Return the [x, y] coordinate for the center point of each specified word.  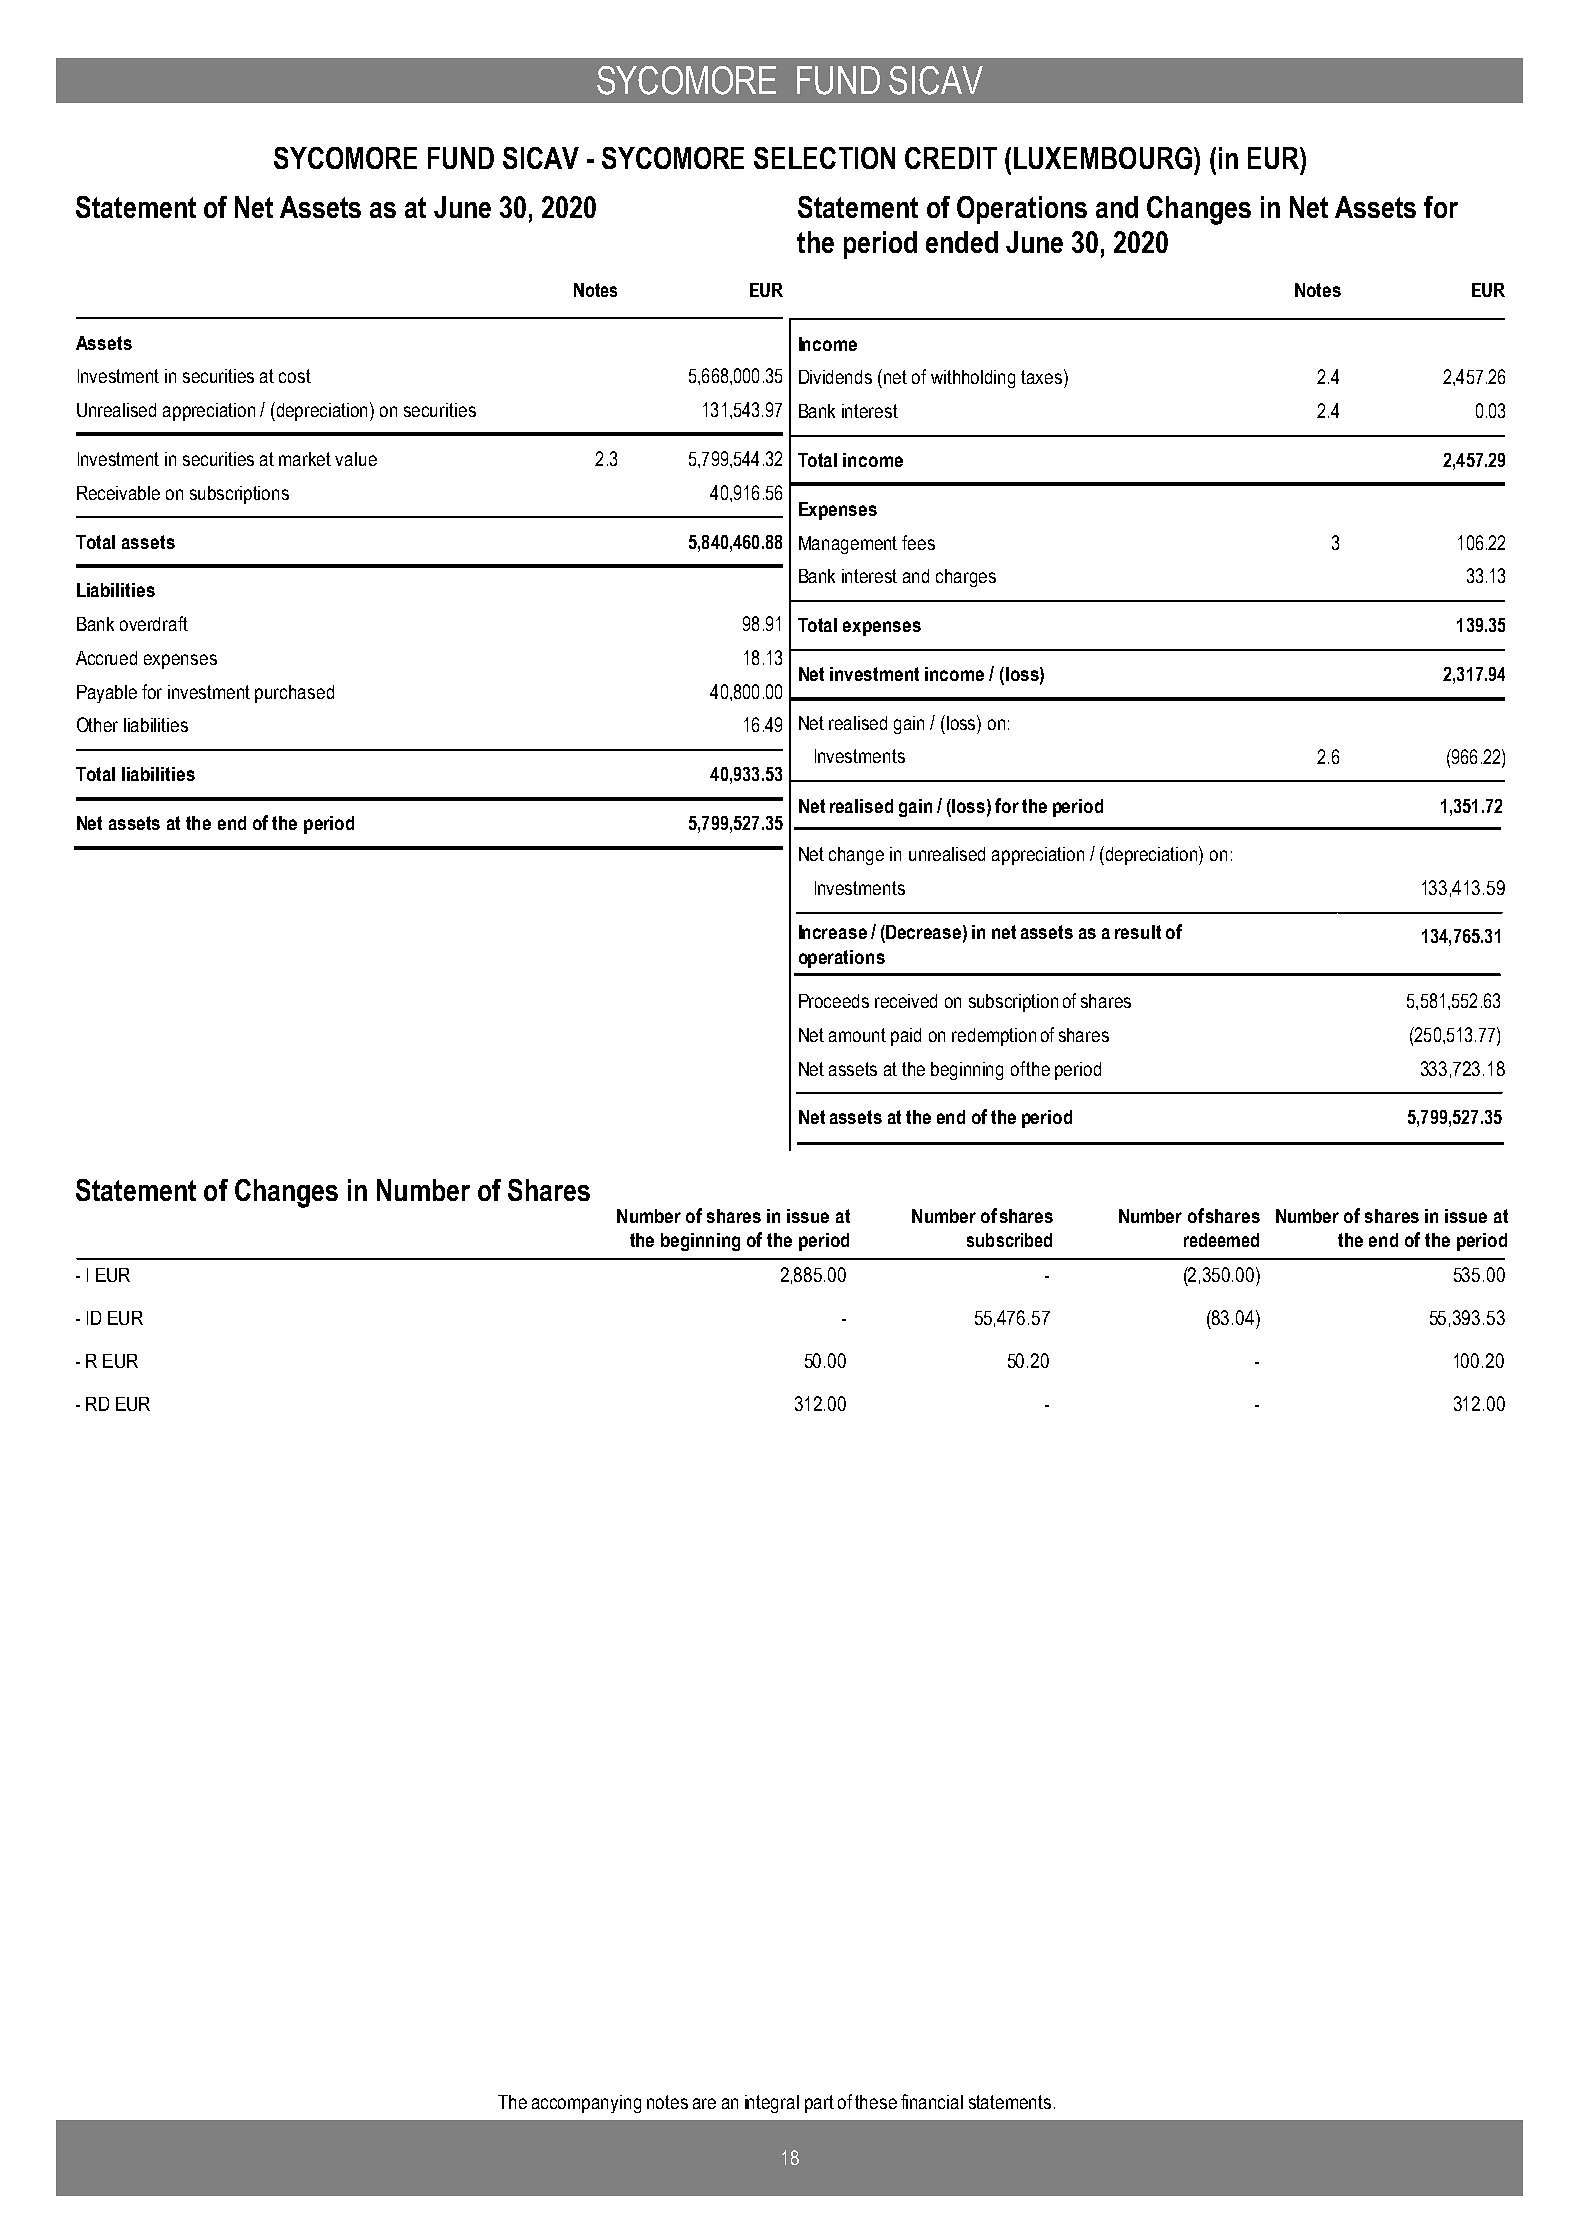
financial [932, 2101]
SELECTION [824, 158]
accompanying [586, 2104]
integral [772, 2104]
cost [295, 376]
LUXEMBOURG [1103, 158]
